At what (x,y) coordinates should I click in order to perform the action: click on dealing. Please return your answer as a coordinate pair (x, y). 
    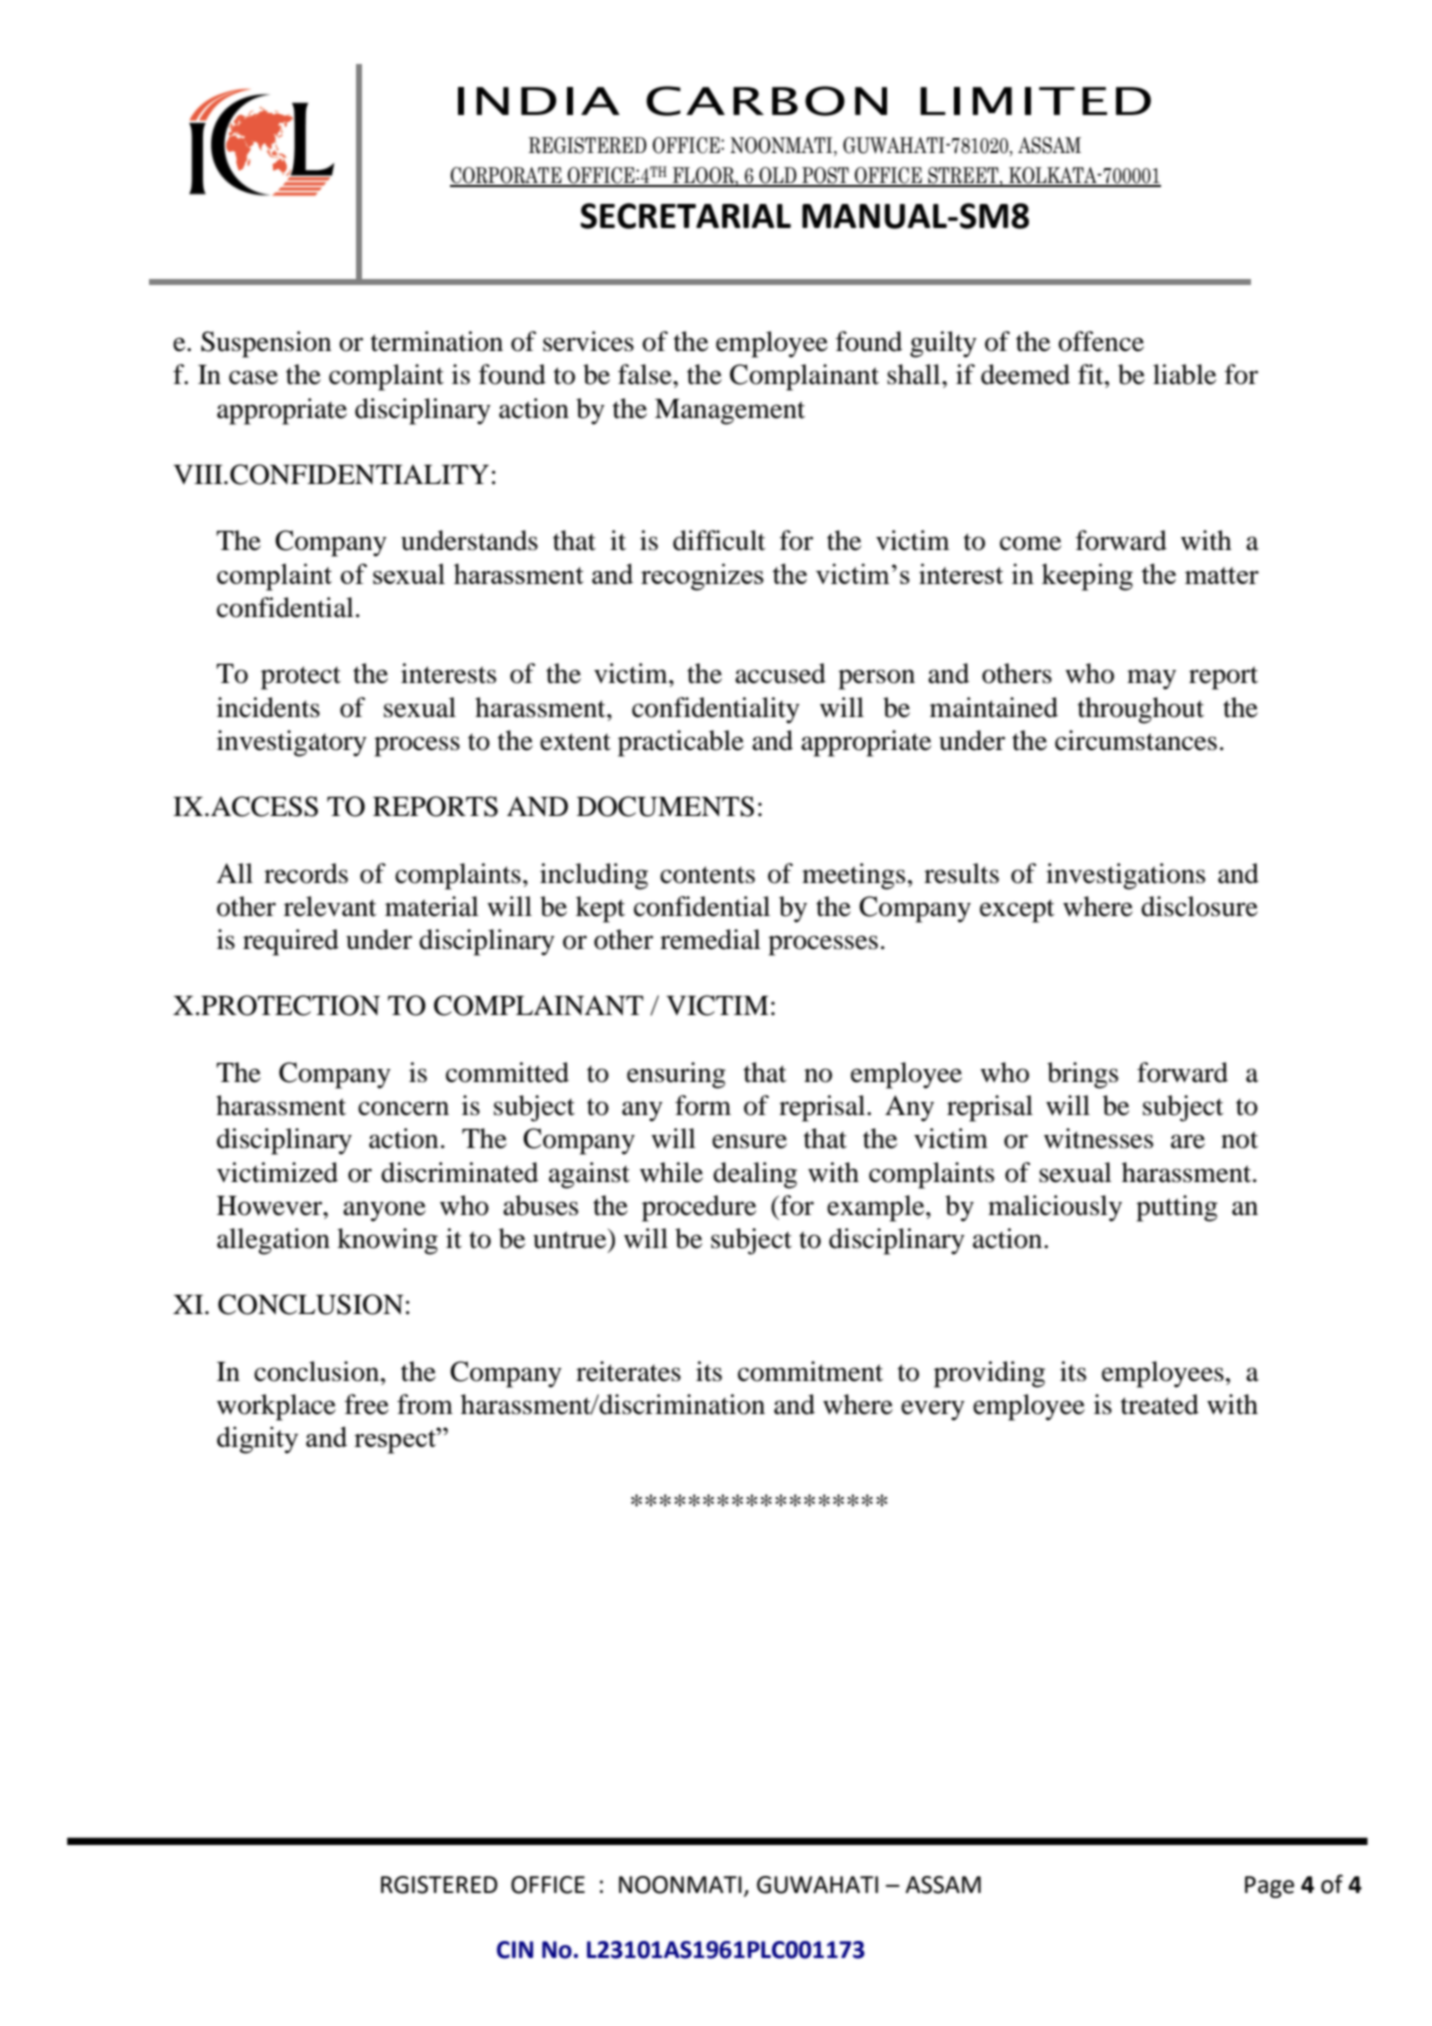
    Looking at the image, I should click on (755, 1175).
